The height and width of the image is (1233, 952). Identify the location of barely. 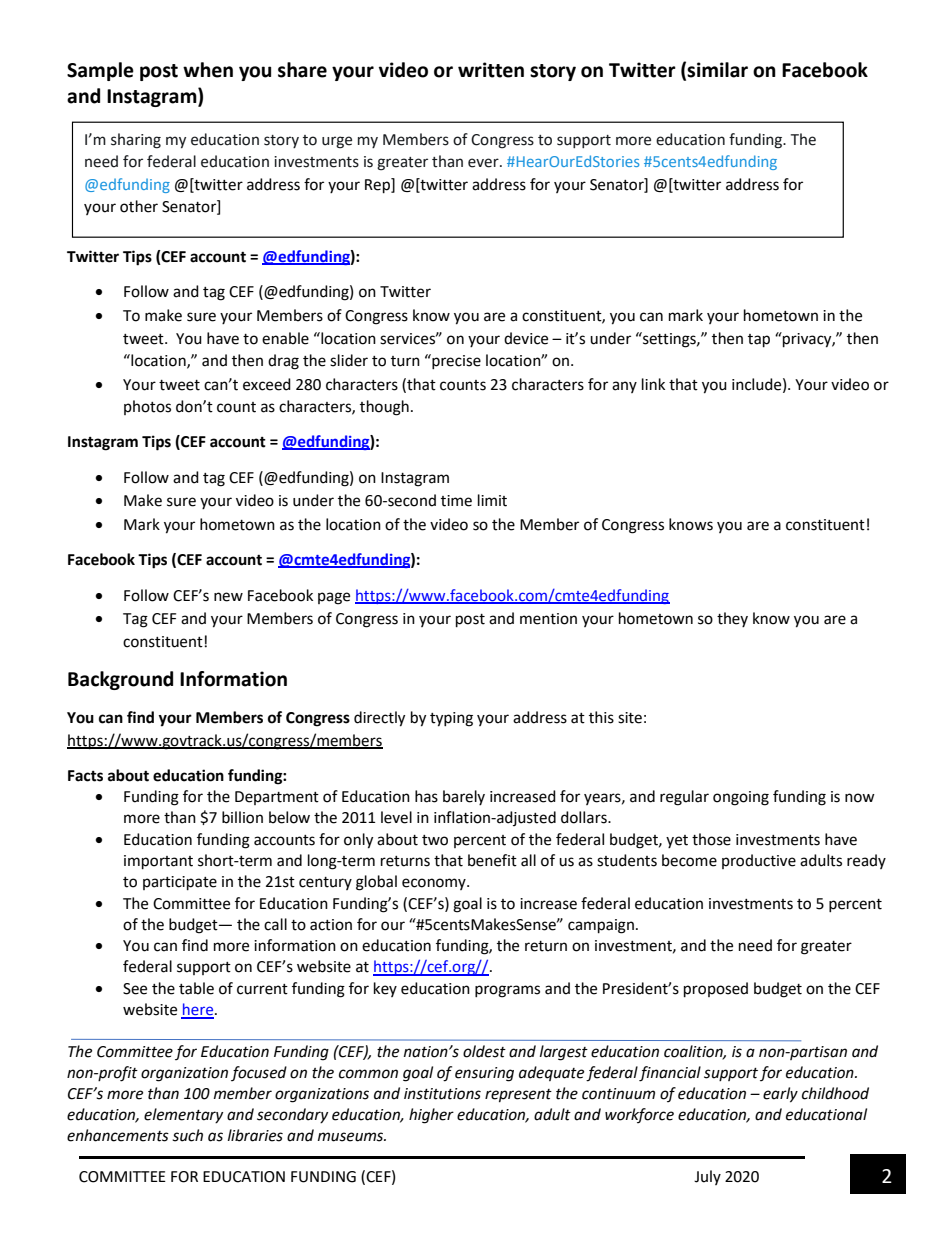
(464, 797).
